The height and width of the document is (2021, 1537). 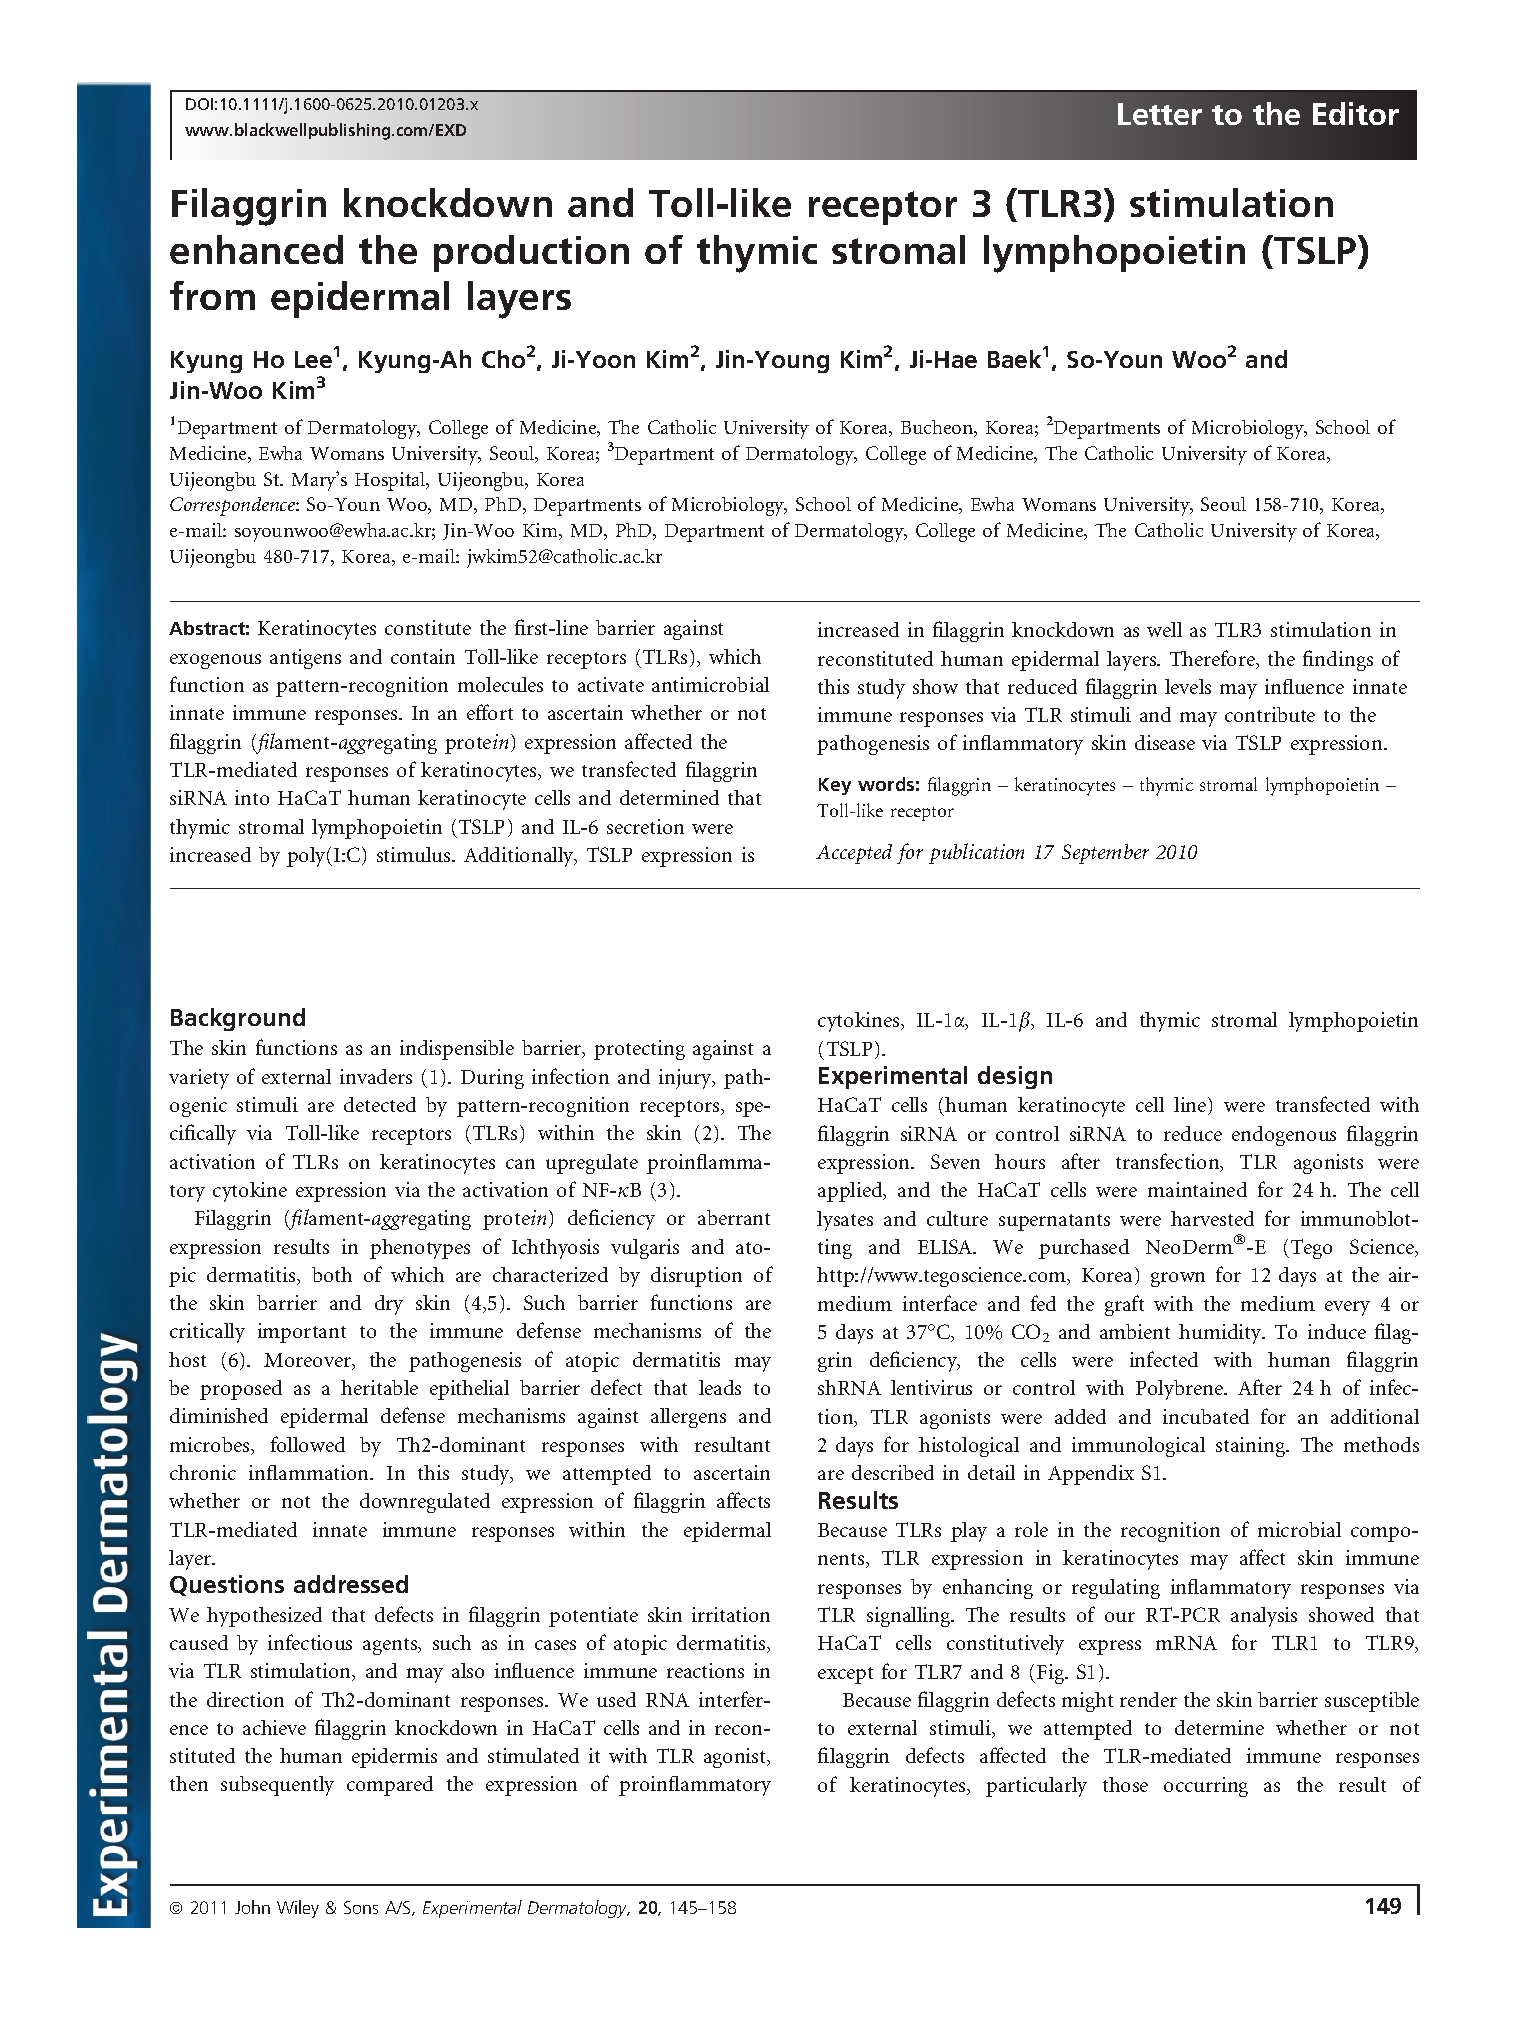 What do you see at coordinates (851, 1192) in the document?
I see `applied` at bounding box center [851, 1192].
